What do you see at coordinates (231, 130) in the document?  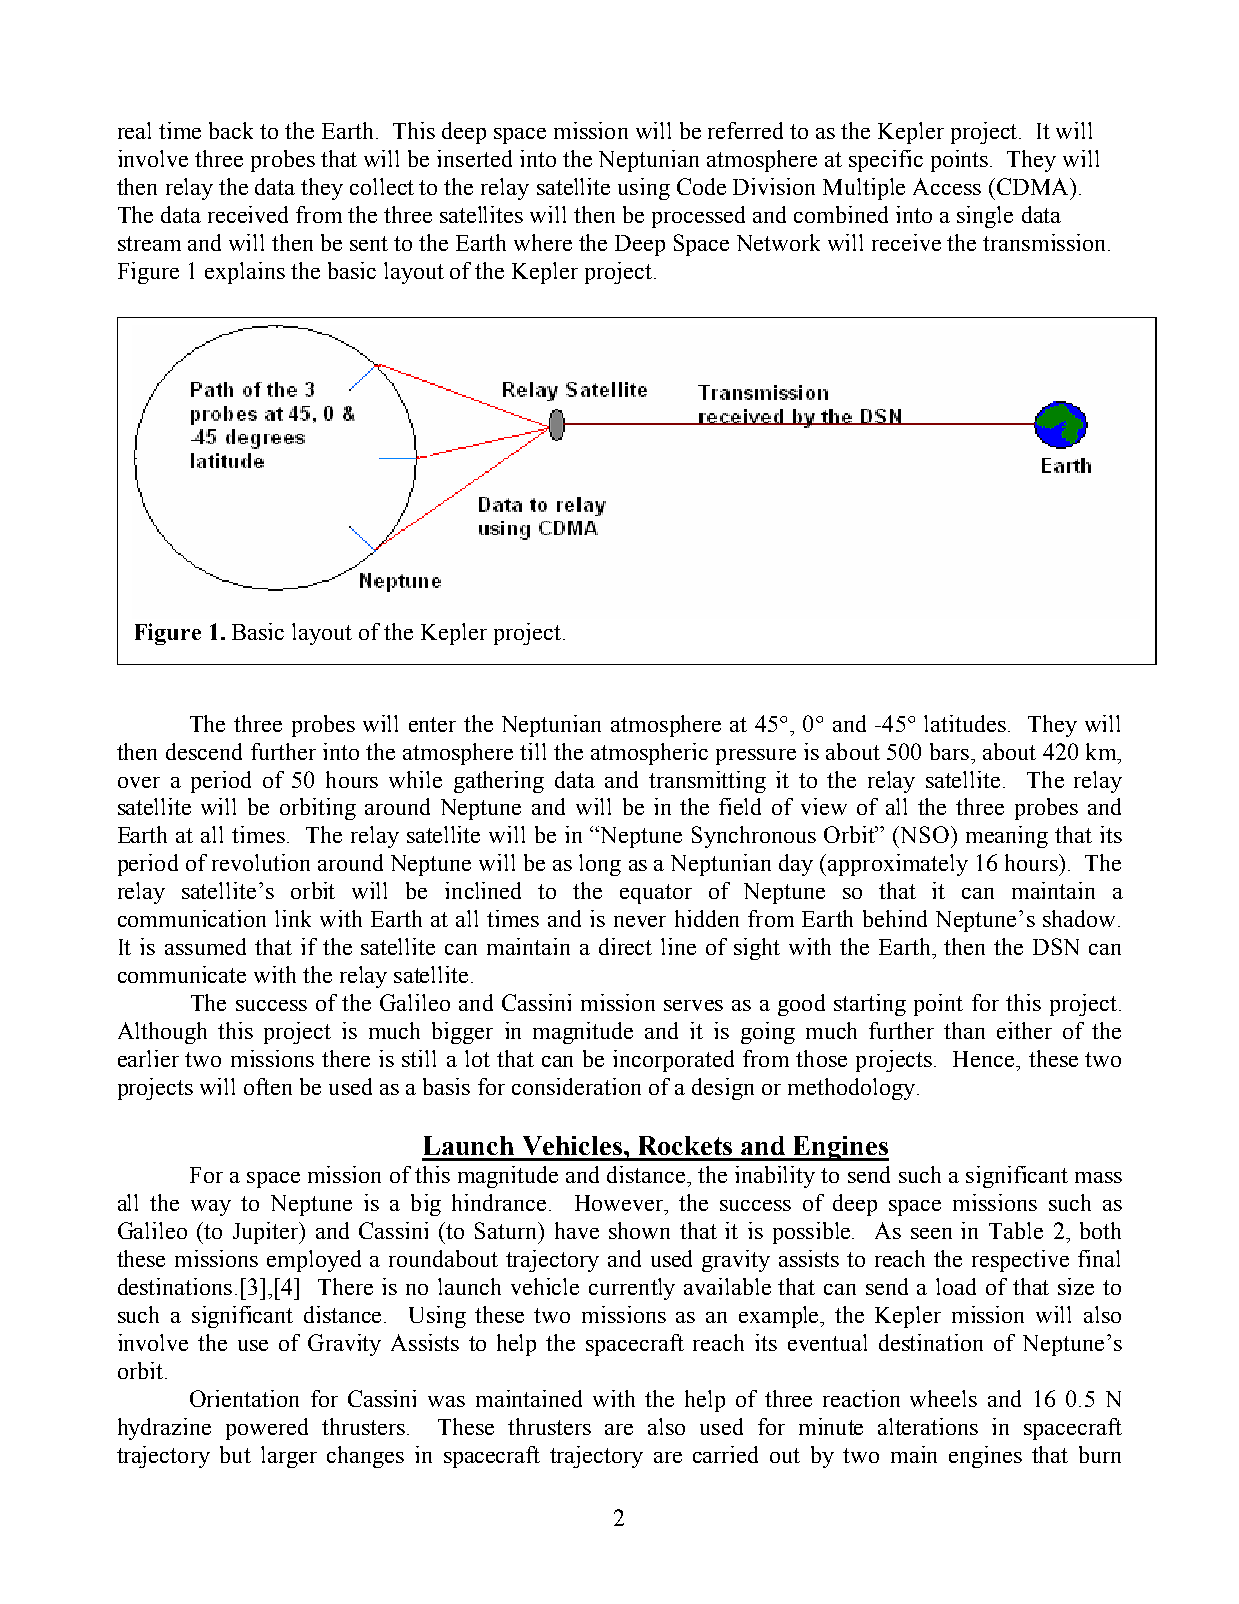 I see `back` at bounding box center [231, 130].
